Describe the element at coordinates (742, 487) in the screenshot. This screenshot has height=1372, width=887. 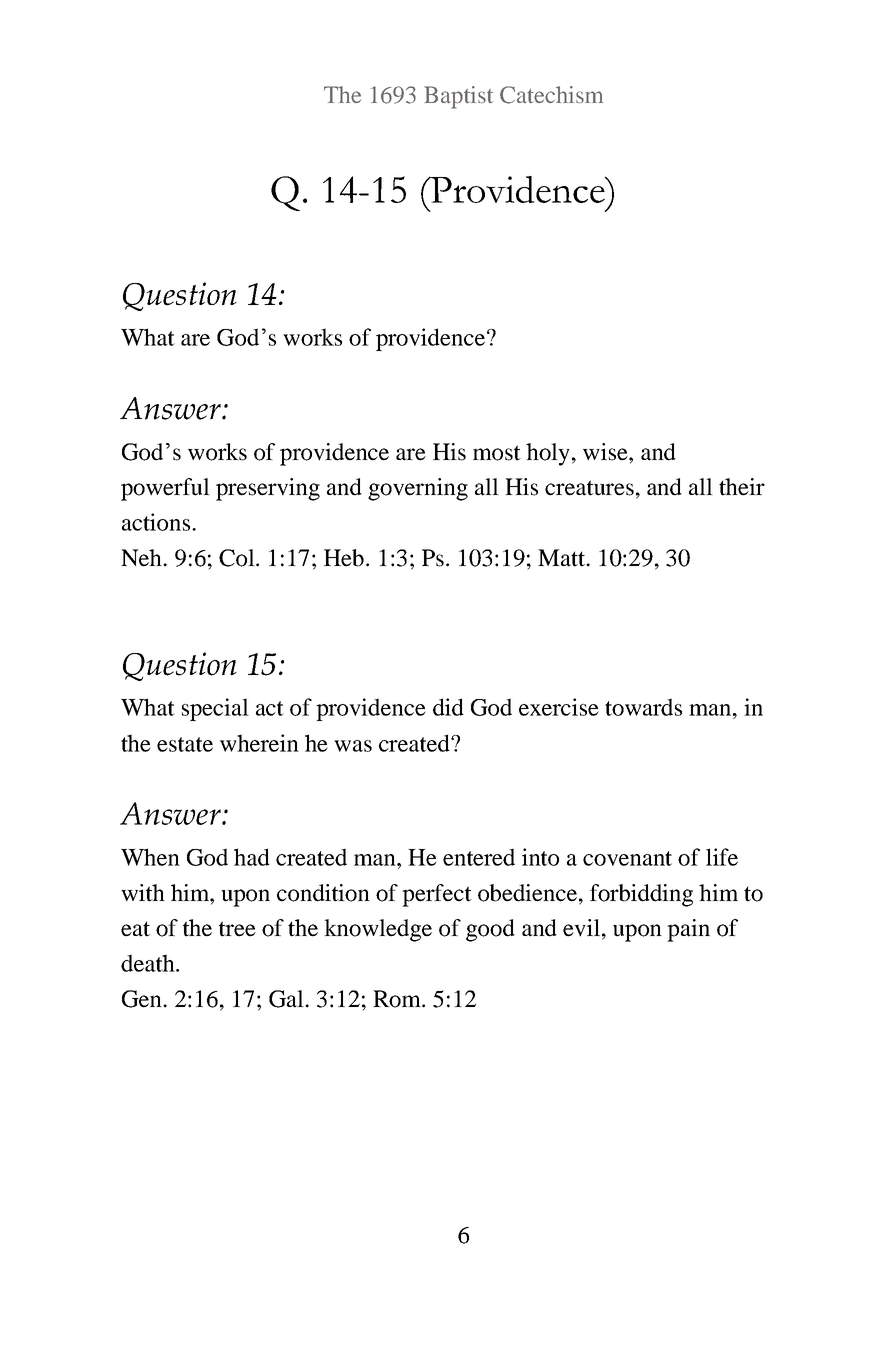
I see `their` at that location.
